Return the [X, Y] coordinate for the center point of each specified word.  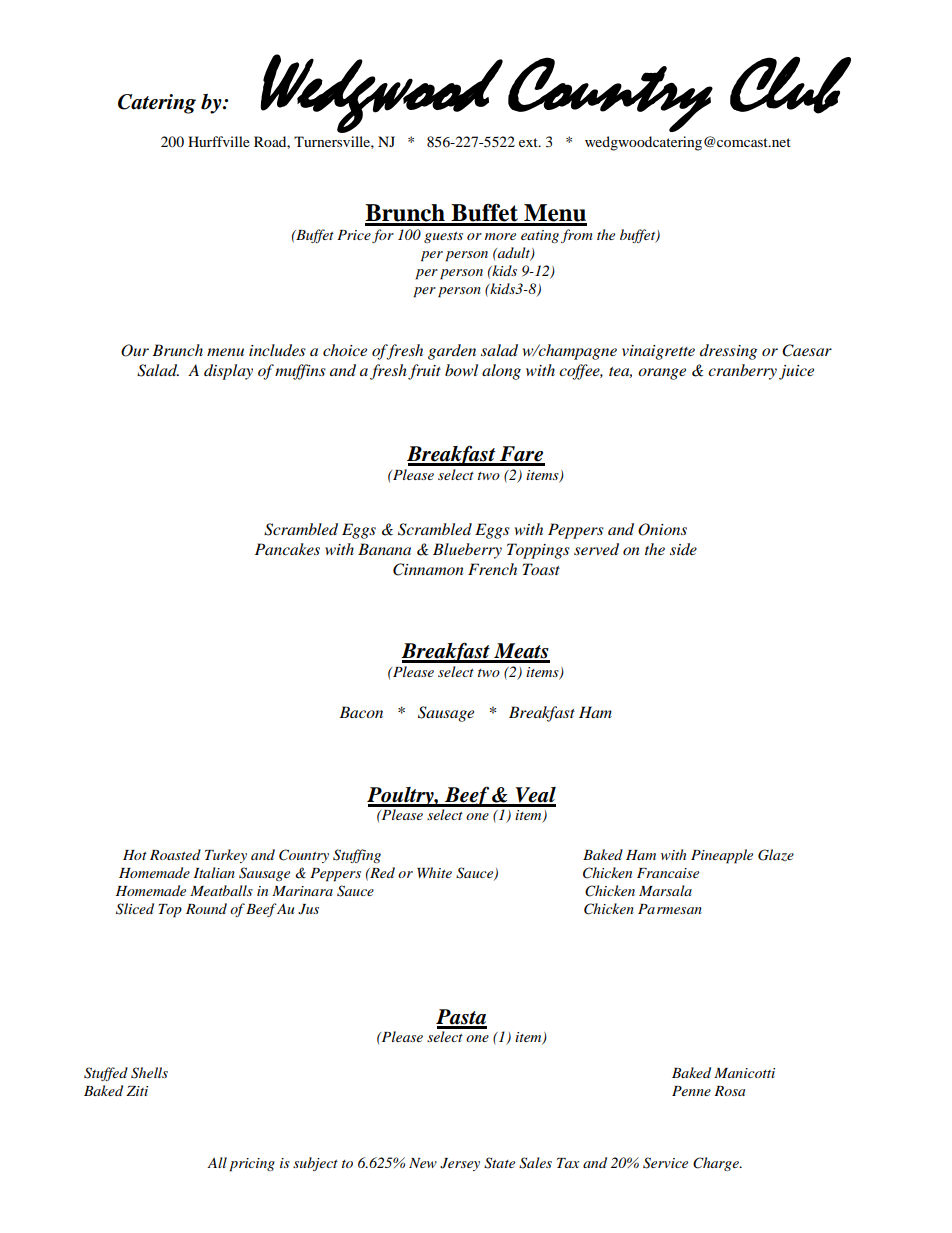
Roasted [175, 854]
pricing [252, 1165]
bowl [461, 370]
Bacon [361, 712]
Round [206, 908]
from [577, 236]
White [434, 872]
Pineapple [722, 856]
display [228, 372]
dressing [728, 352]
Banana [384, 549]
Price [354, 235]
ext [529, 142]
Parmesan [670, 909]
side [683, 549]
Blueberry [467, 551]
